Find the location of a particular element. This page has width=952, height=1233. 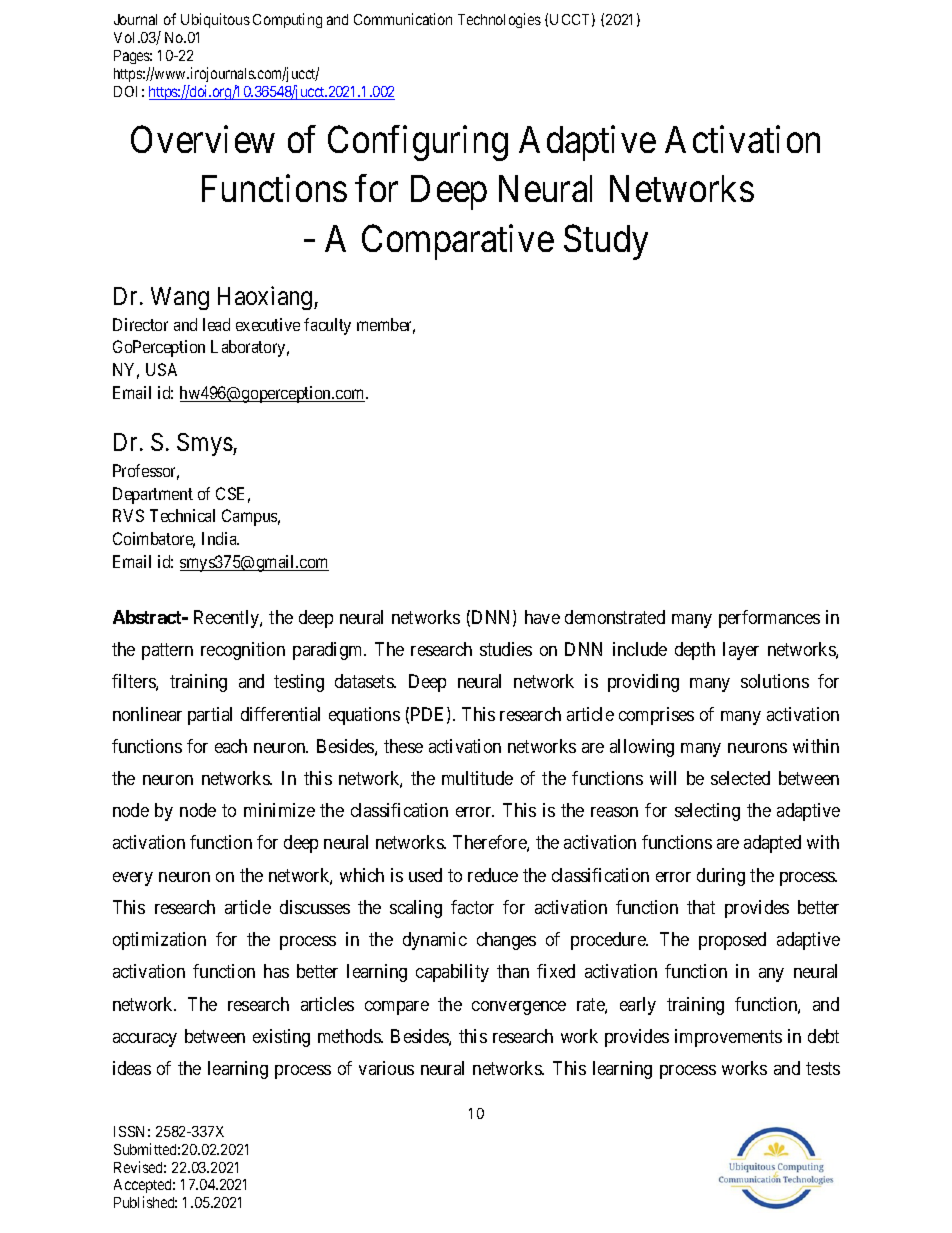

studies is located at coordinates (506, 649).
